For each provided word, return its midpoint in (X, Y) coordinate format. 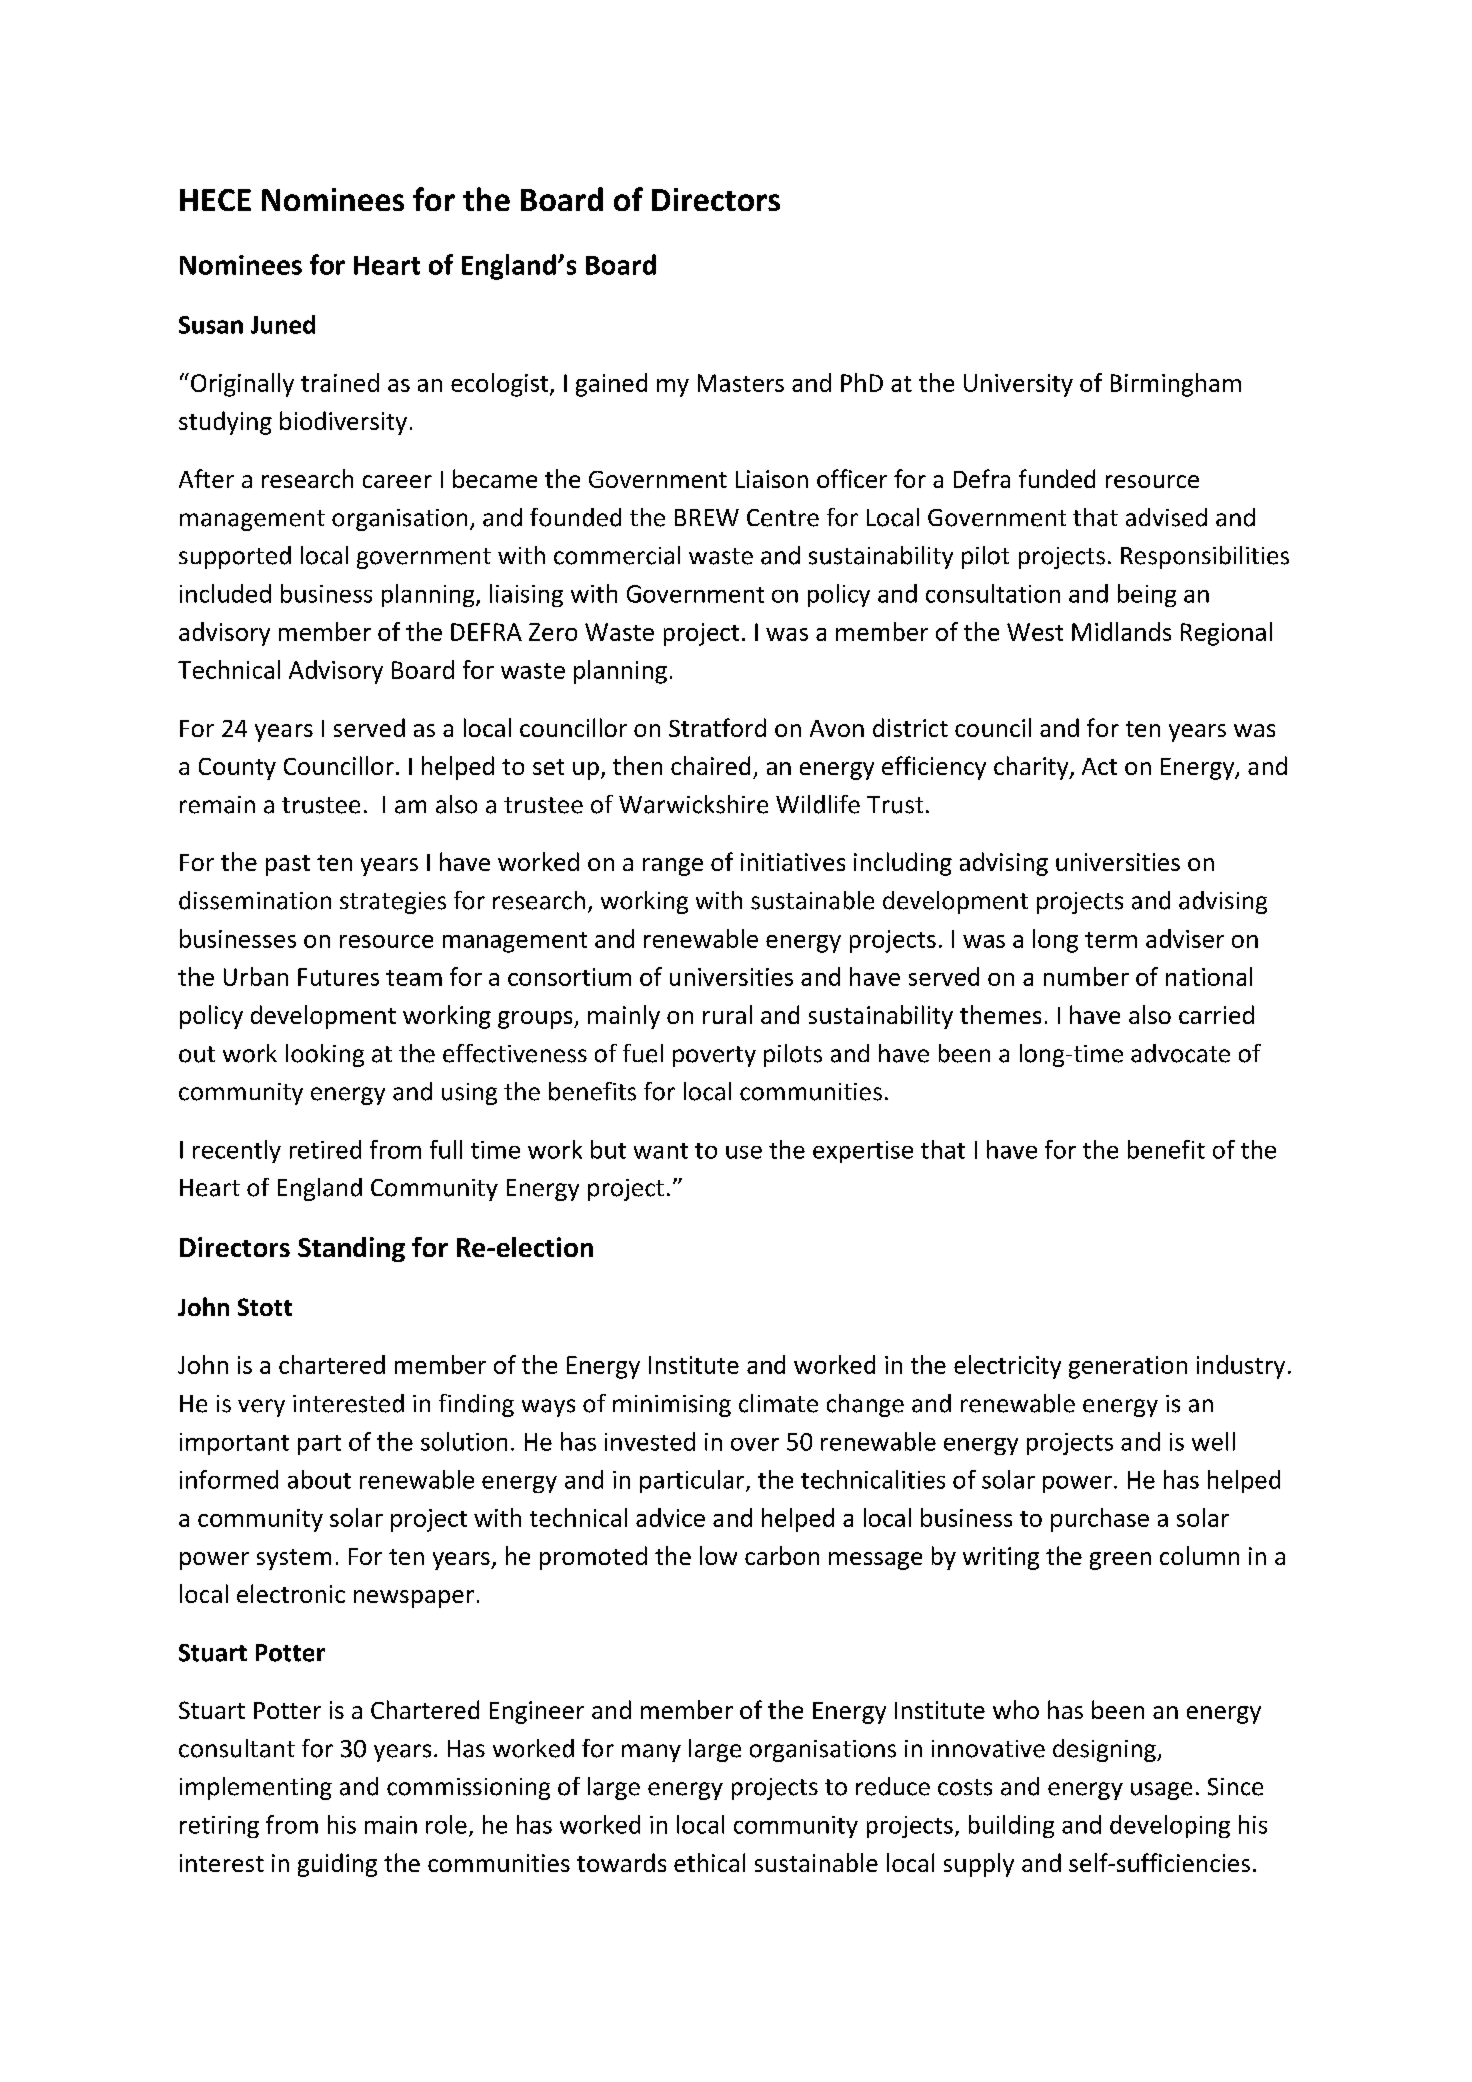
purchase (1100, 1520)
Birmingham (1176, 385)
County (237, 769)
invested (650, 1441)
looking (325, 1055)
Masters (741, 383)
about (319, 1479)
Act (1099, 766)
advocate (1180, 1053)
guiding (337, 1865)
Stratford (717, 727)
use (744, 1152)
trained (340, 382)
